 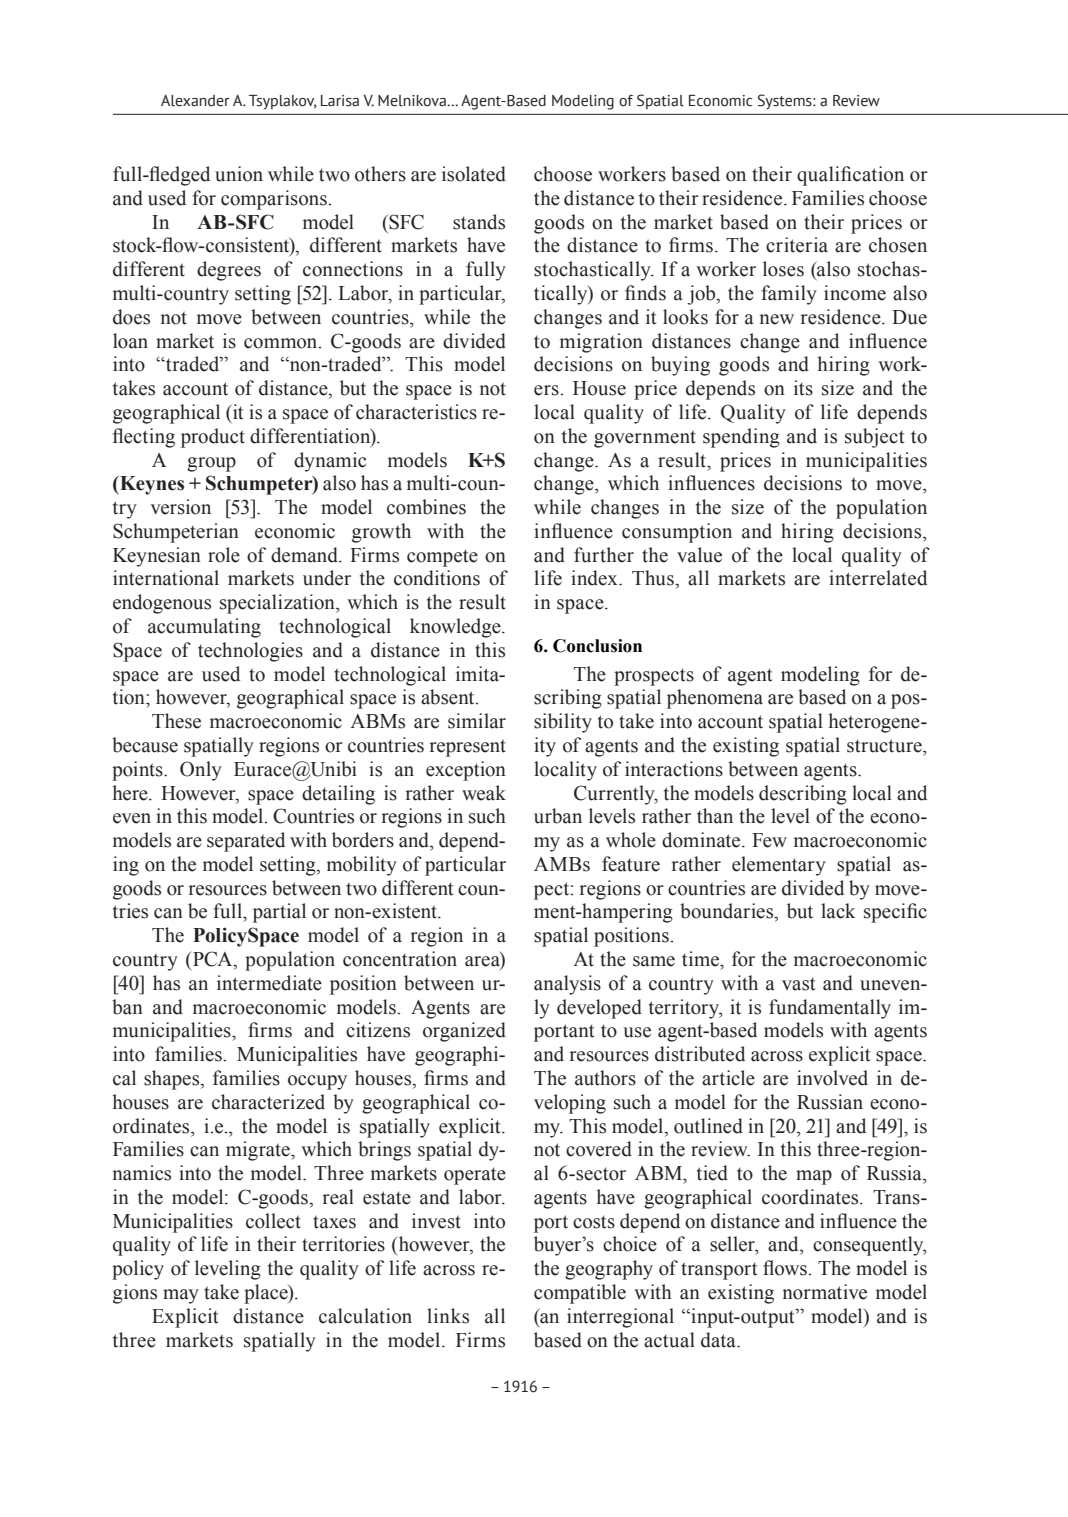 What do you see at coordinates (442, 558) in the screenshot?
I see `compete` at bounding box center [442, 558].
